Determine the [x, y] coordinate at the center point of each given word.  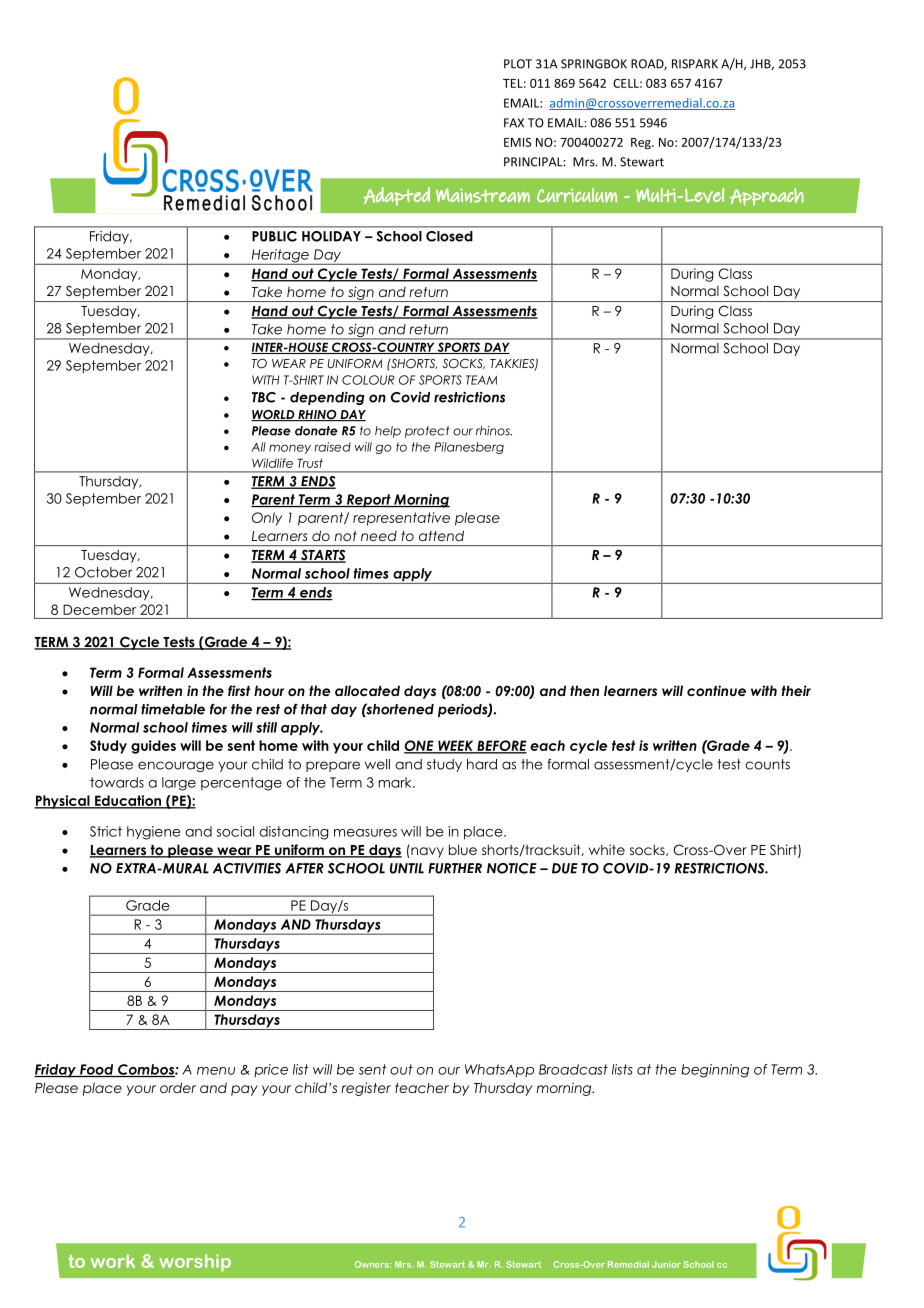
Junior [666, 1264]
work [113, 1261]
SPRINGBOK [594, 64]
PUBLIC [274, 236]
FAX [514, 123]
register [366, 1089]
